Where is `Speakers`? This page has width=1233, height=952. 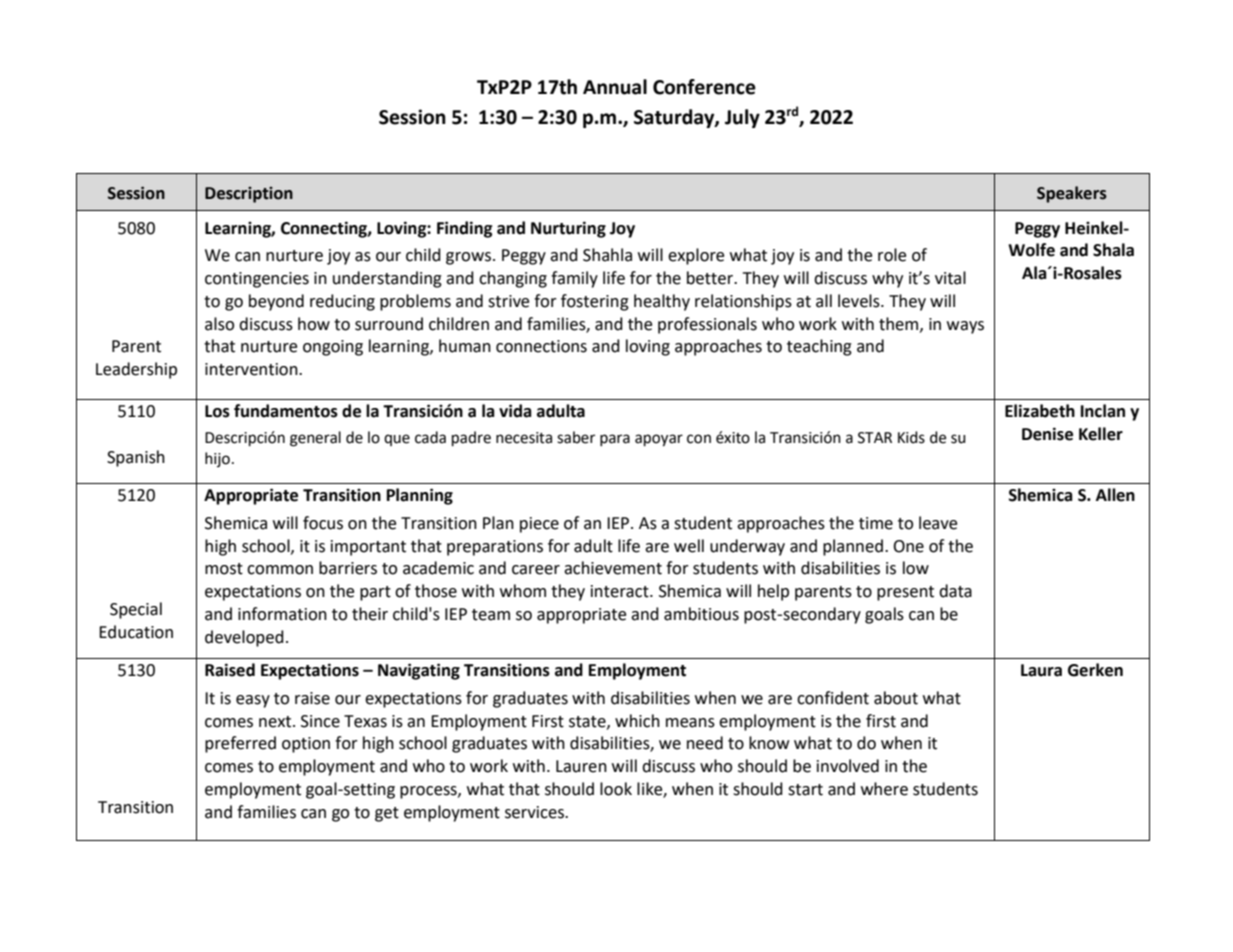 Speakers is located at coordinates (1072, 194).
